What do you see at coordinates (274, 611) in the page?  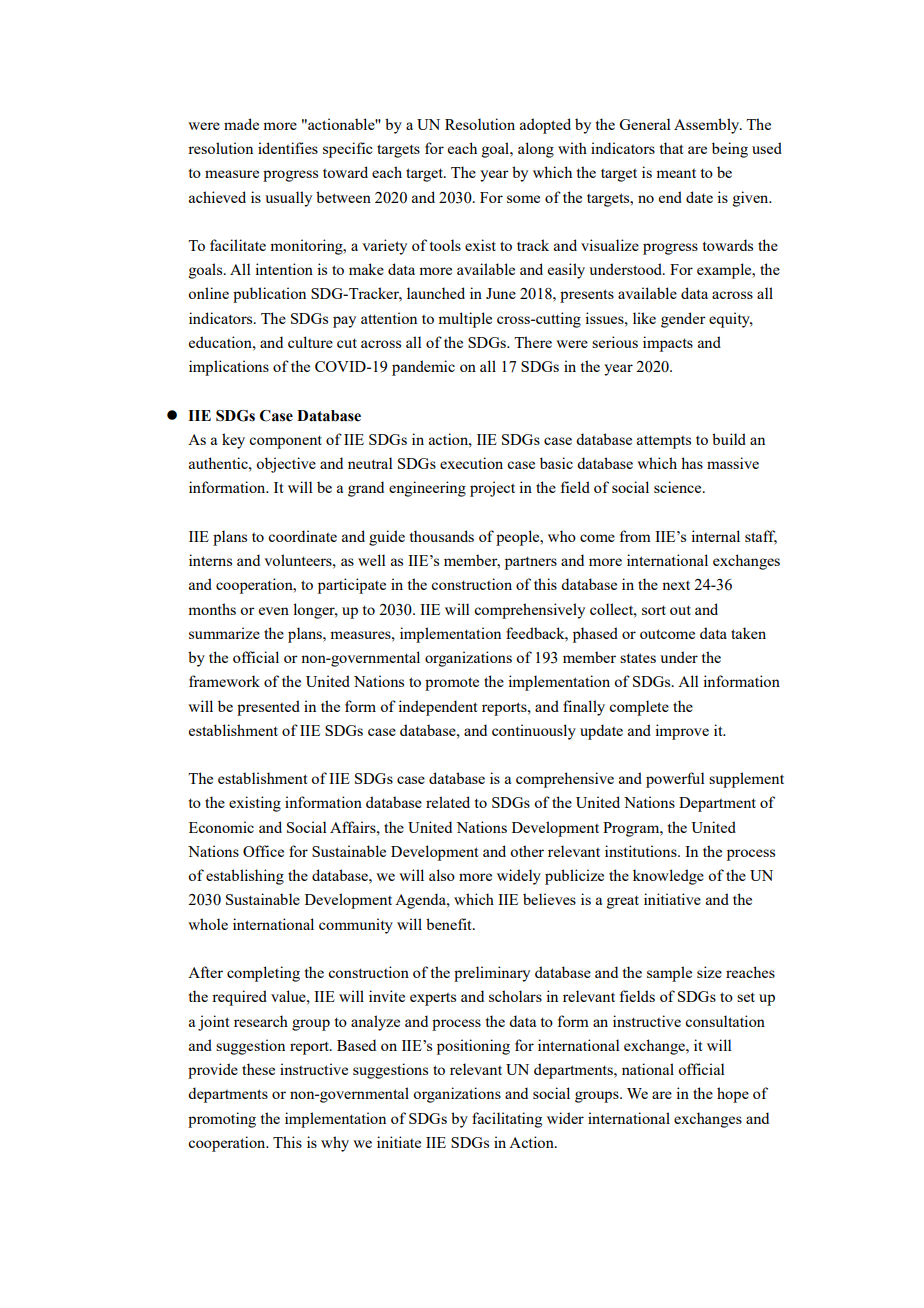 I see `even` at bounding box center [274, 611].
